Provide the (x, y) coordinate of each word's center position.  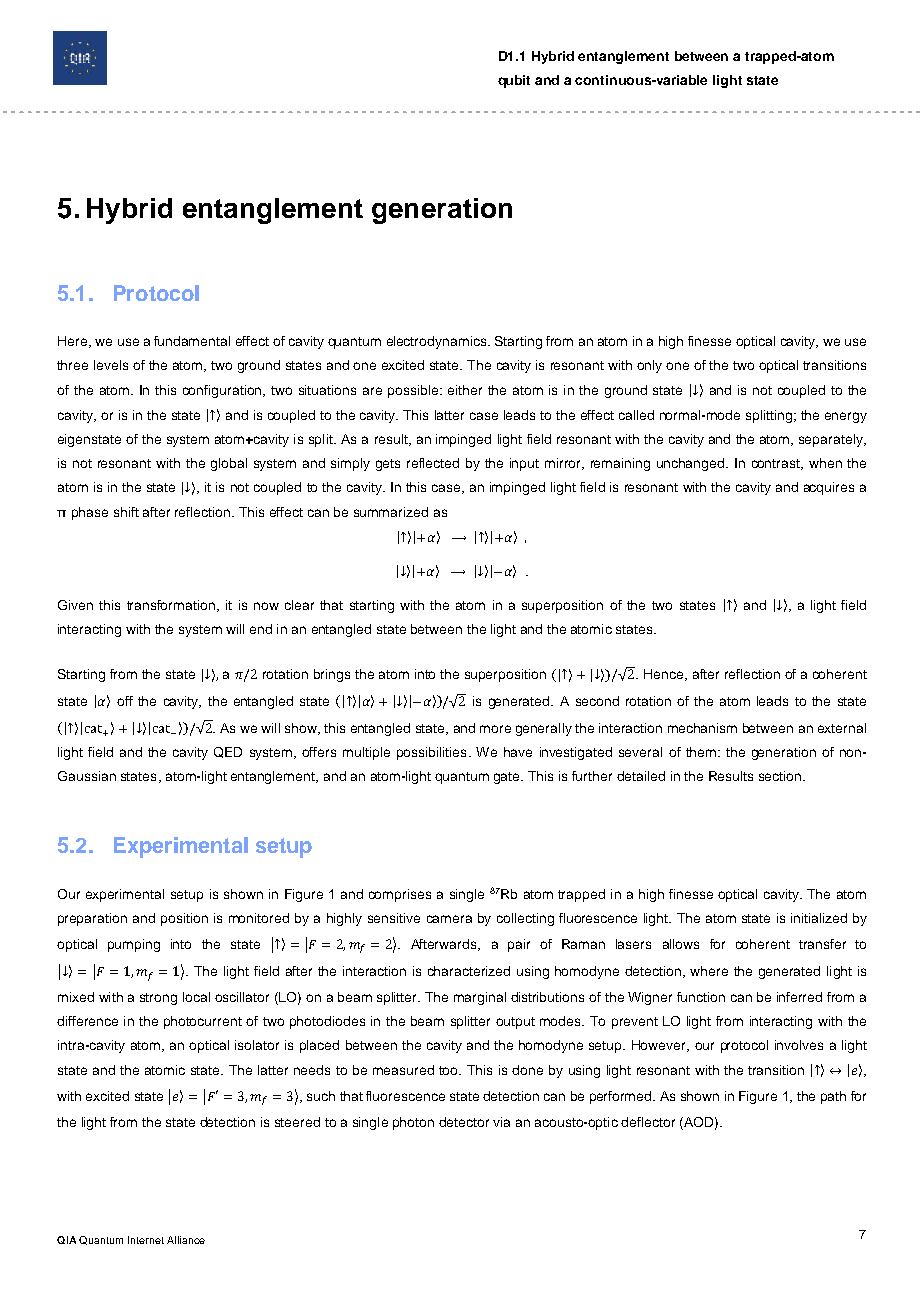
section (781, 776)
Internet (146, 1240)
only (649, 366)
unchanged (692, 464)
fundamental (192, 341)
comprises (400, 895)
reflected (433, 463)
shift (126, 512)
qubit (514, 81)
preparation (92, 919)
